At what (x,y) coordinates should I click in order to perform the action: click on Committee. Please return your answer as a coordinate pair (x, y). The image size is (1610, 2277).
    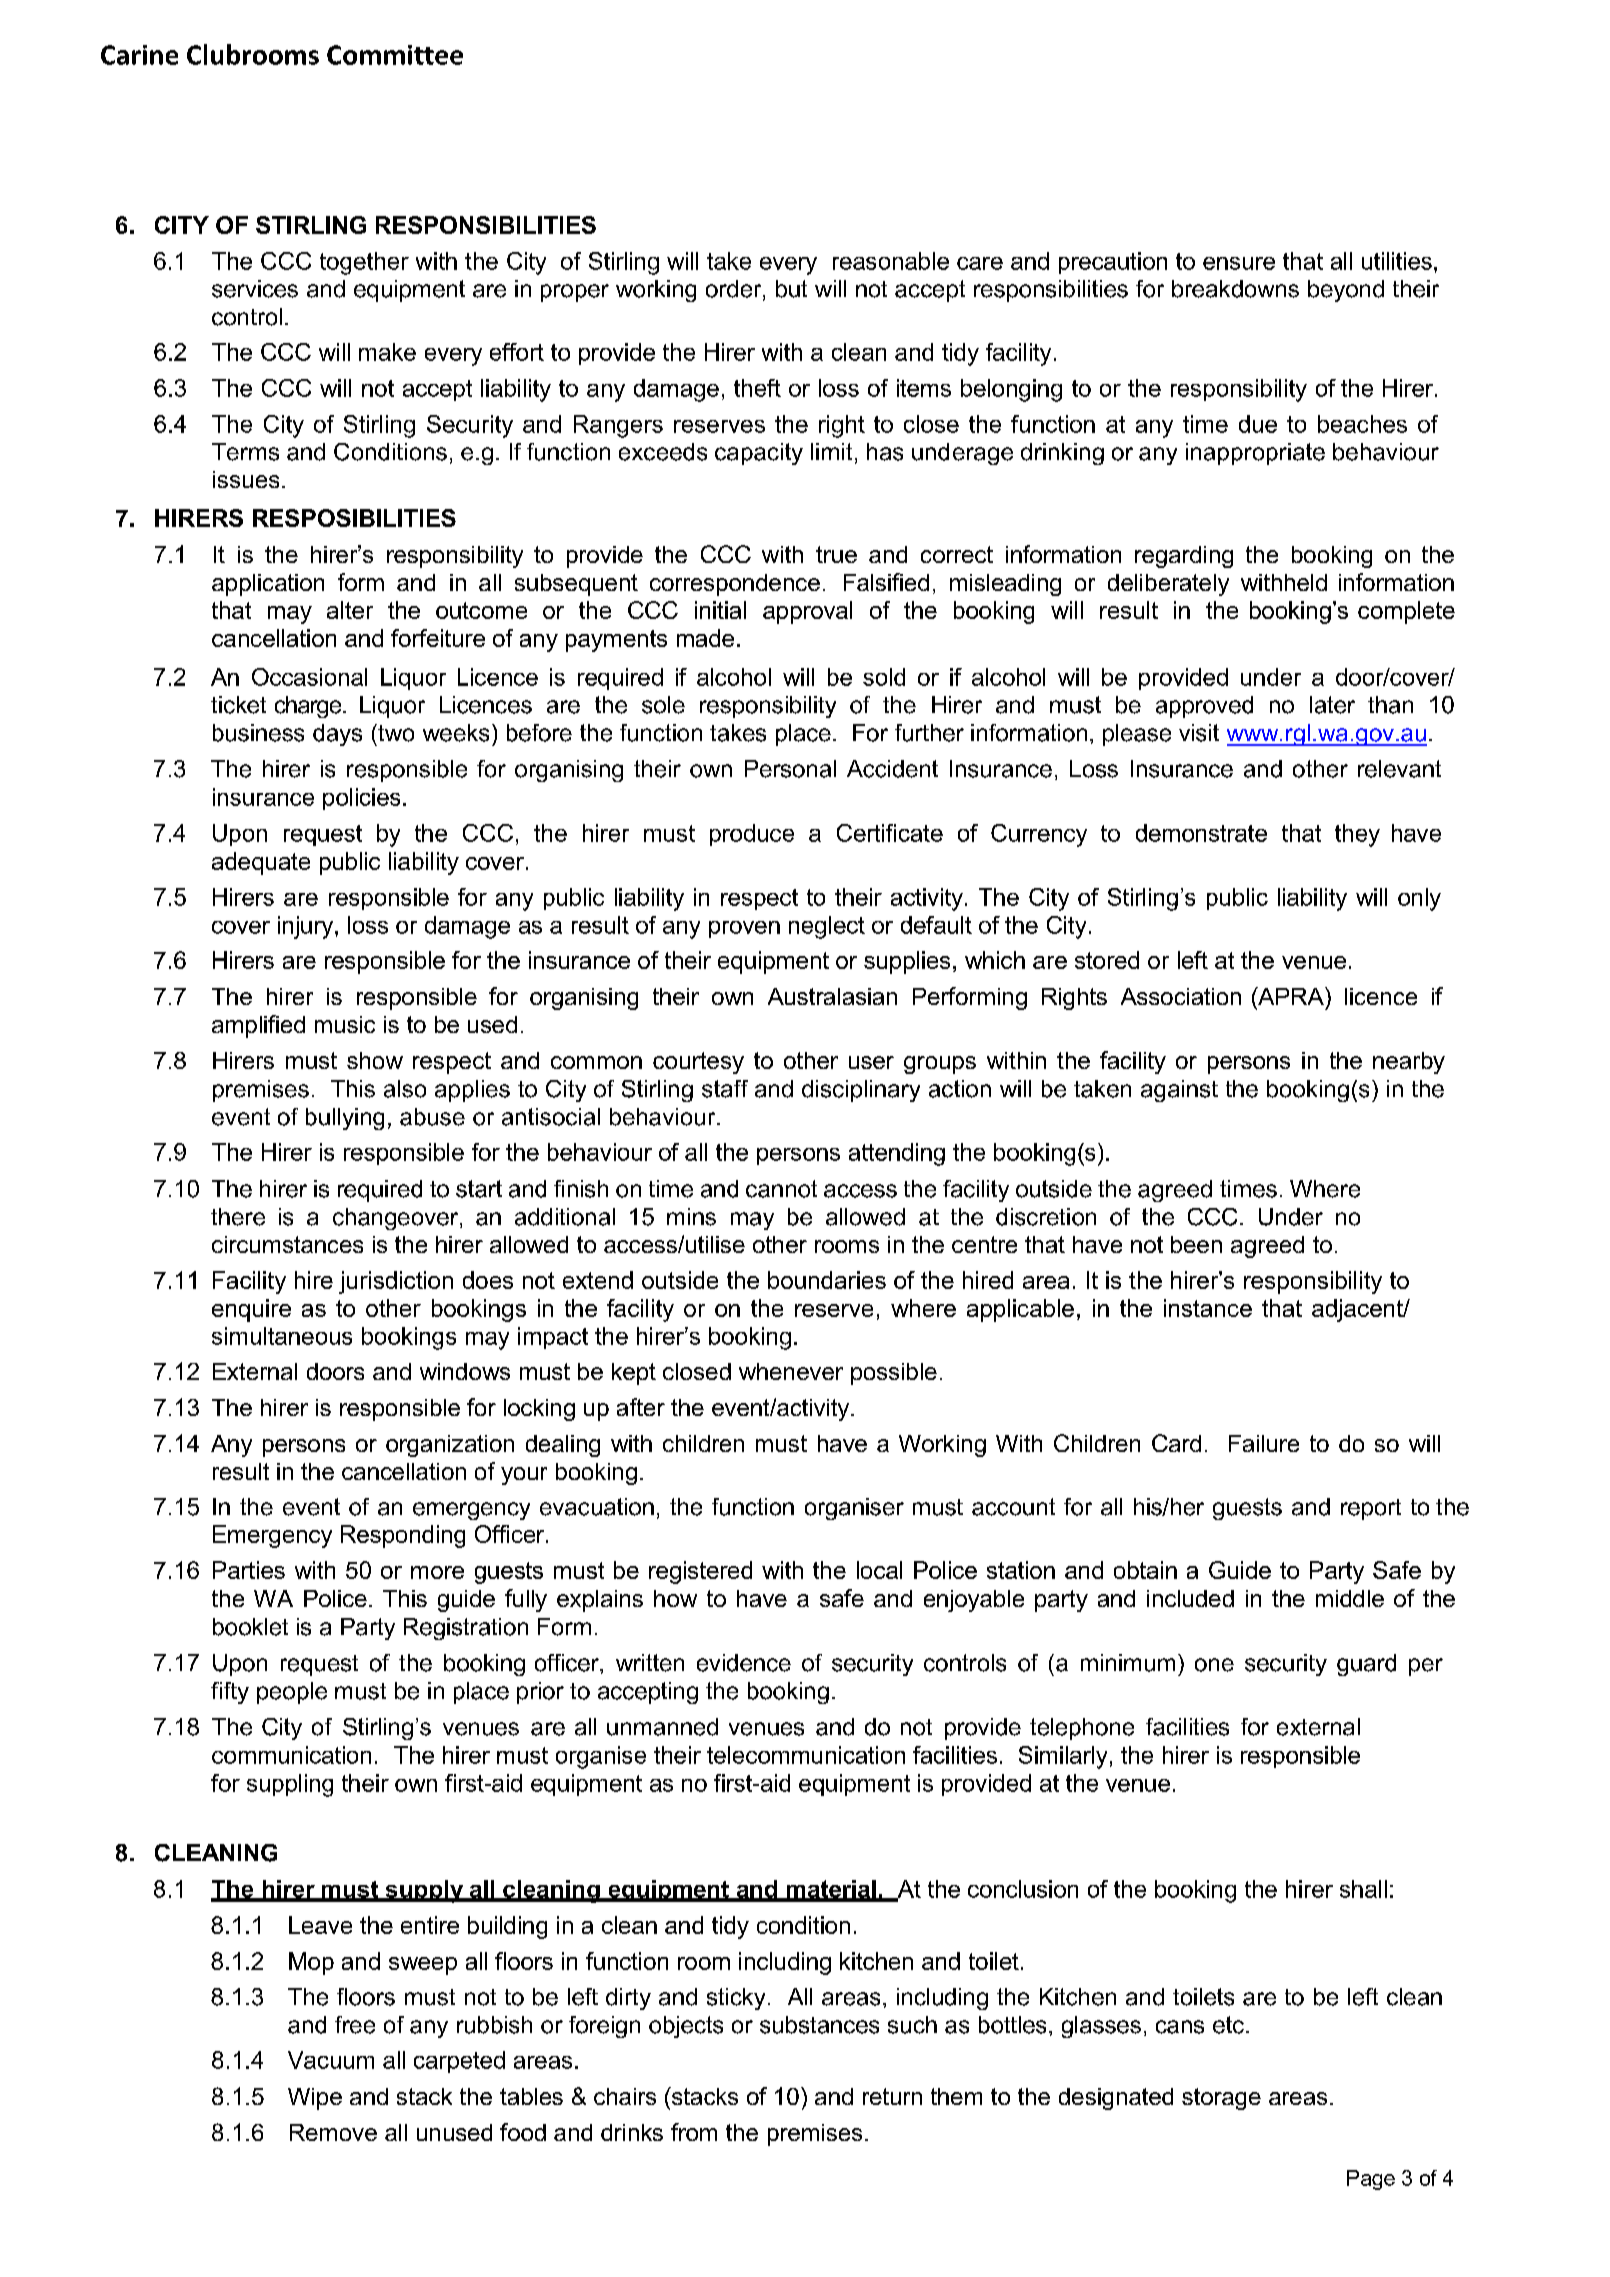
    Looking at the image, I should click on (395, 55).
